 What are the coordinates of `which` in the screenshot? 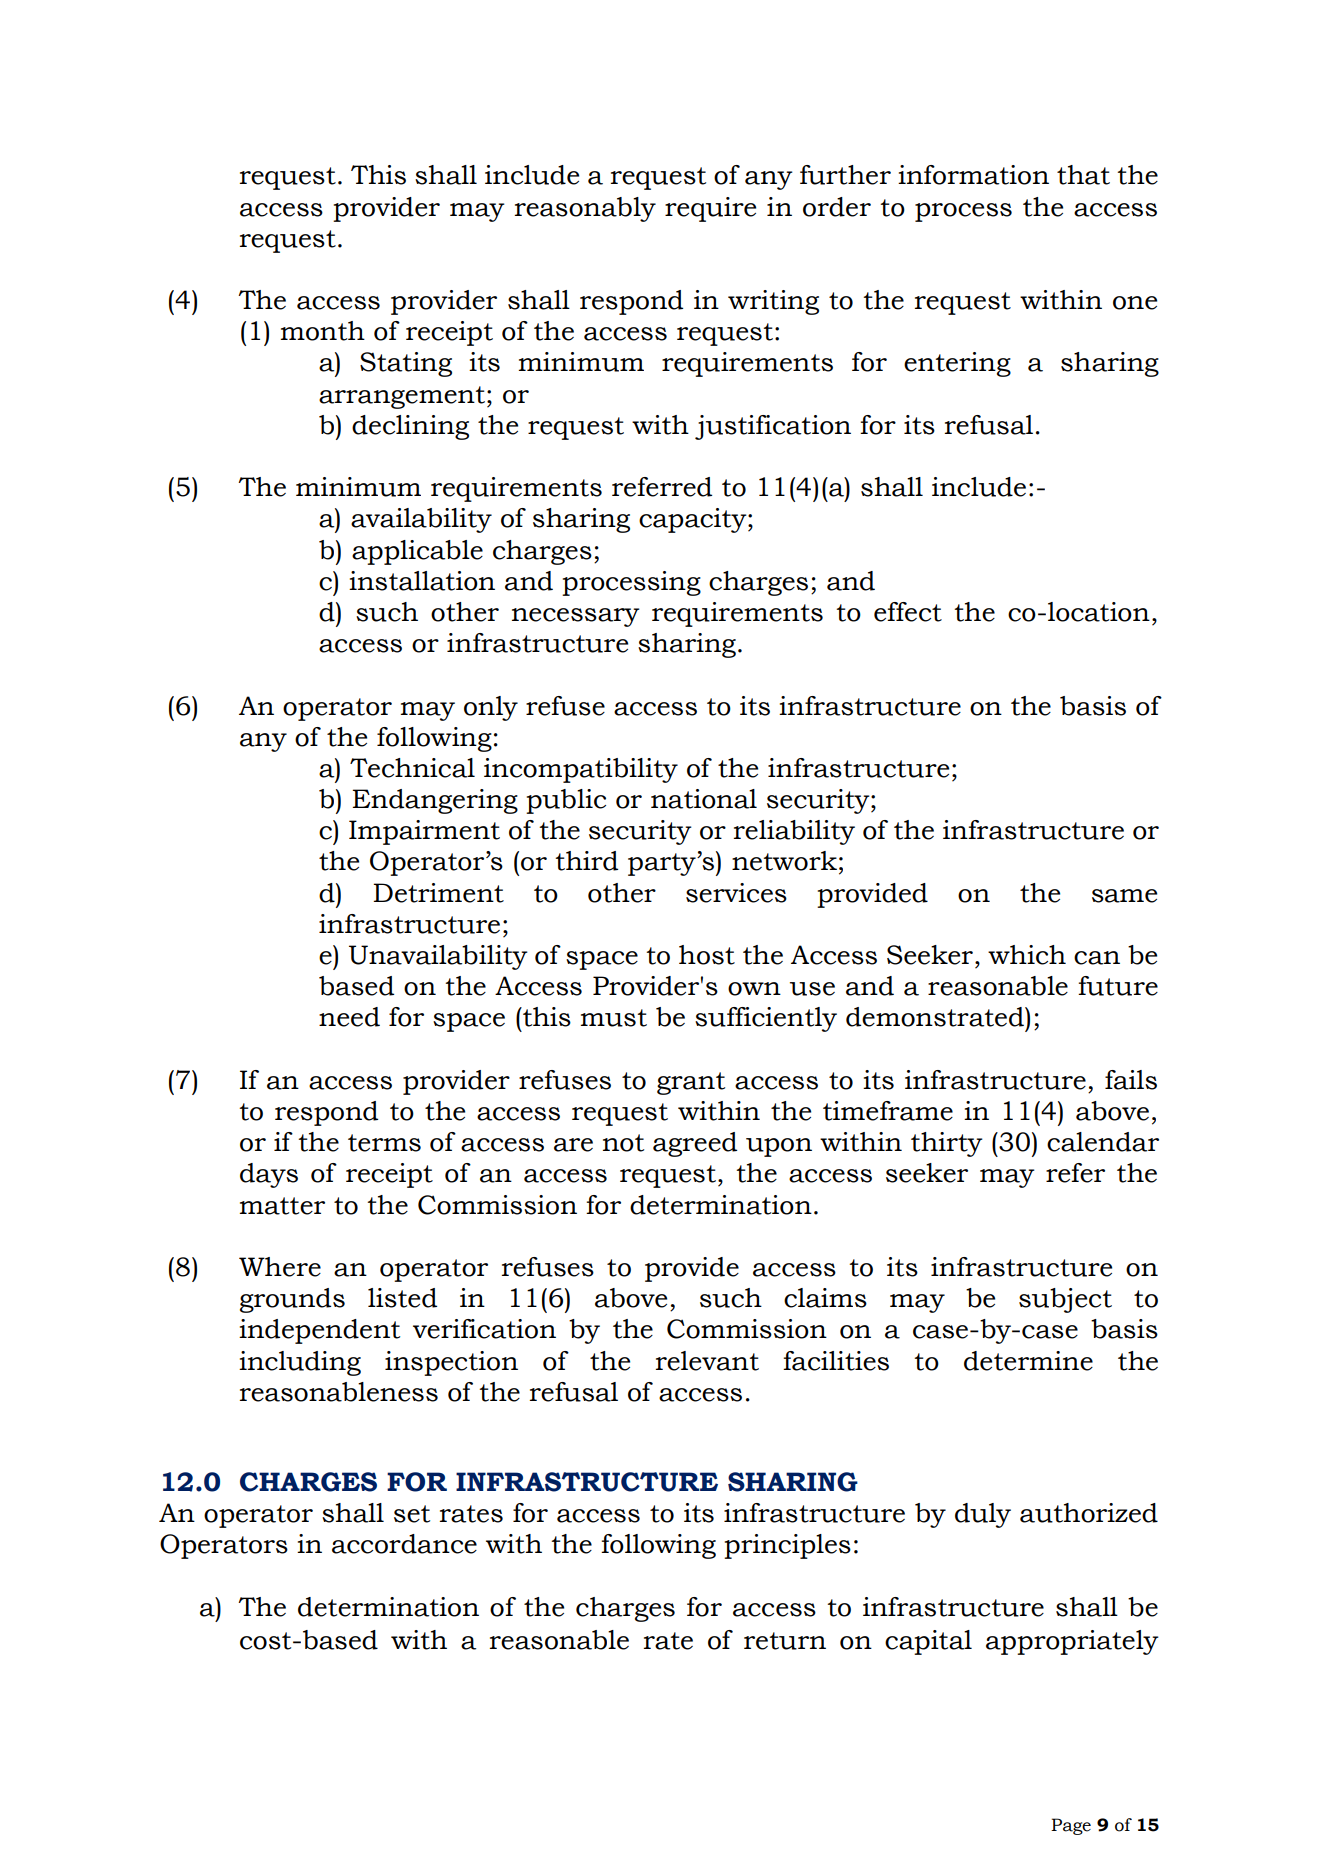 It's located at (1027, 955).
